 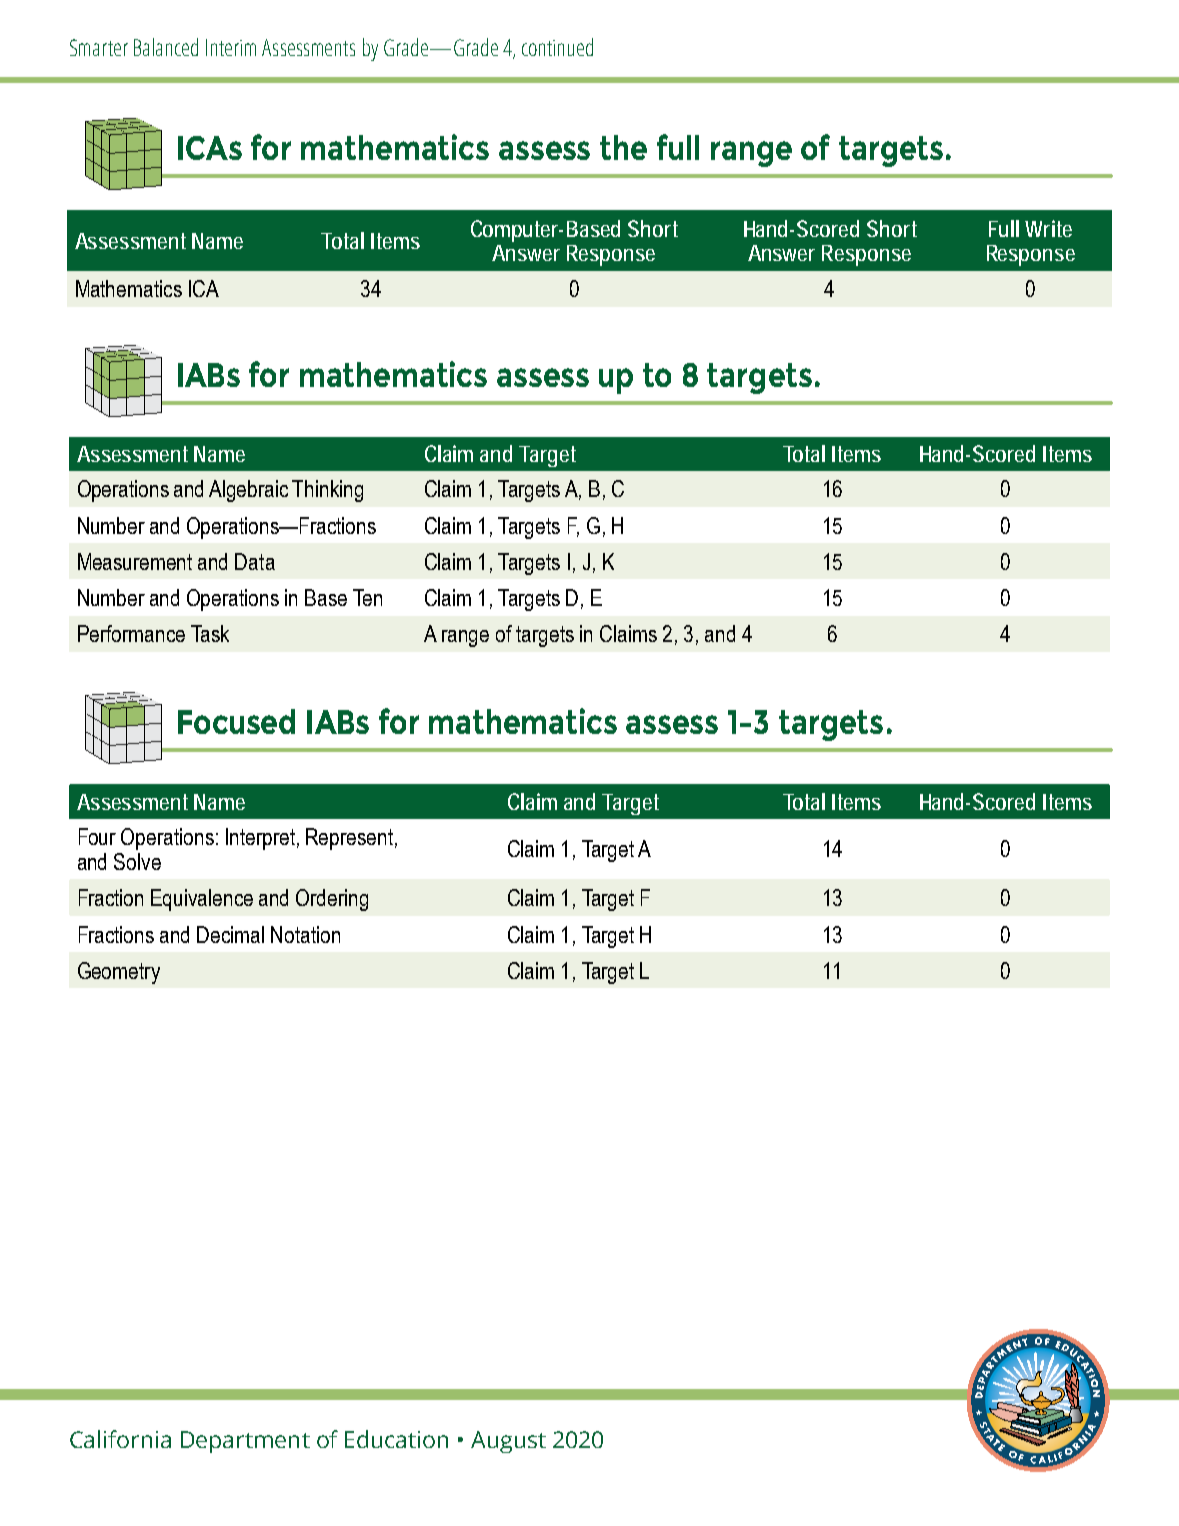 What do you see at coordinates (332, 900) in the screenshot?
I see `Ordering` at bounding box center [332, 900].
